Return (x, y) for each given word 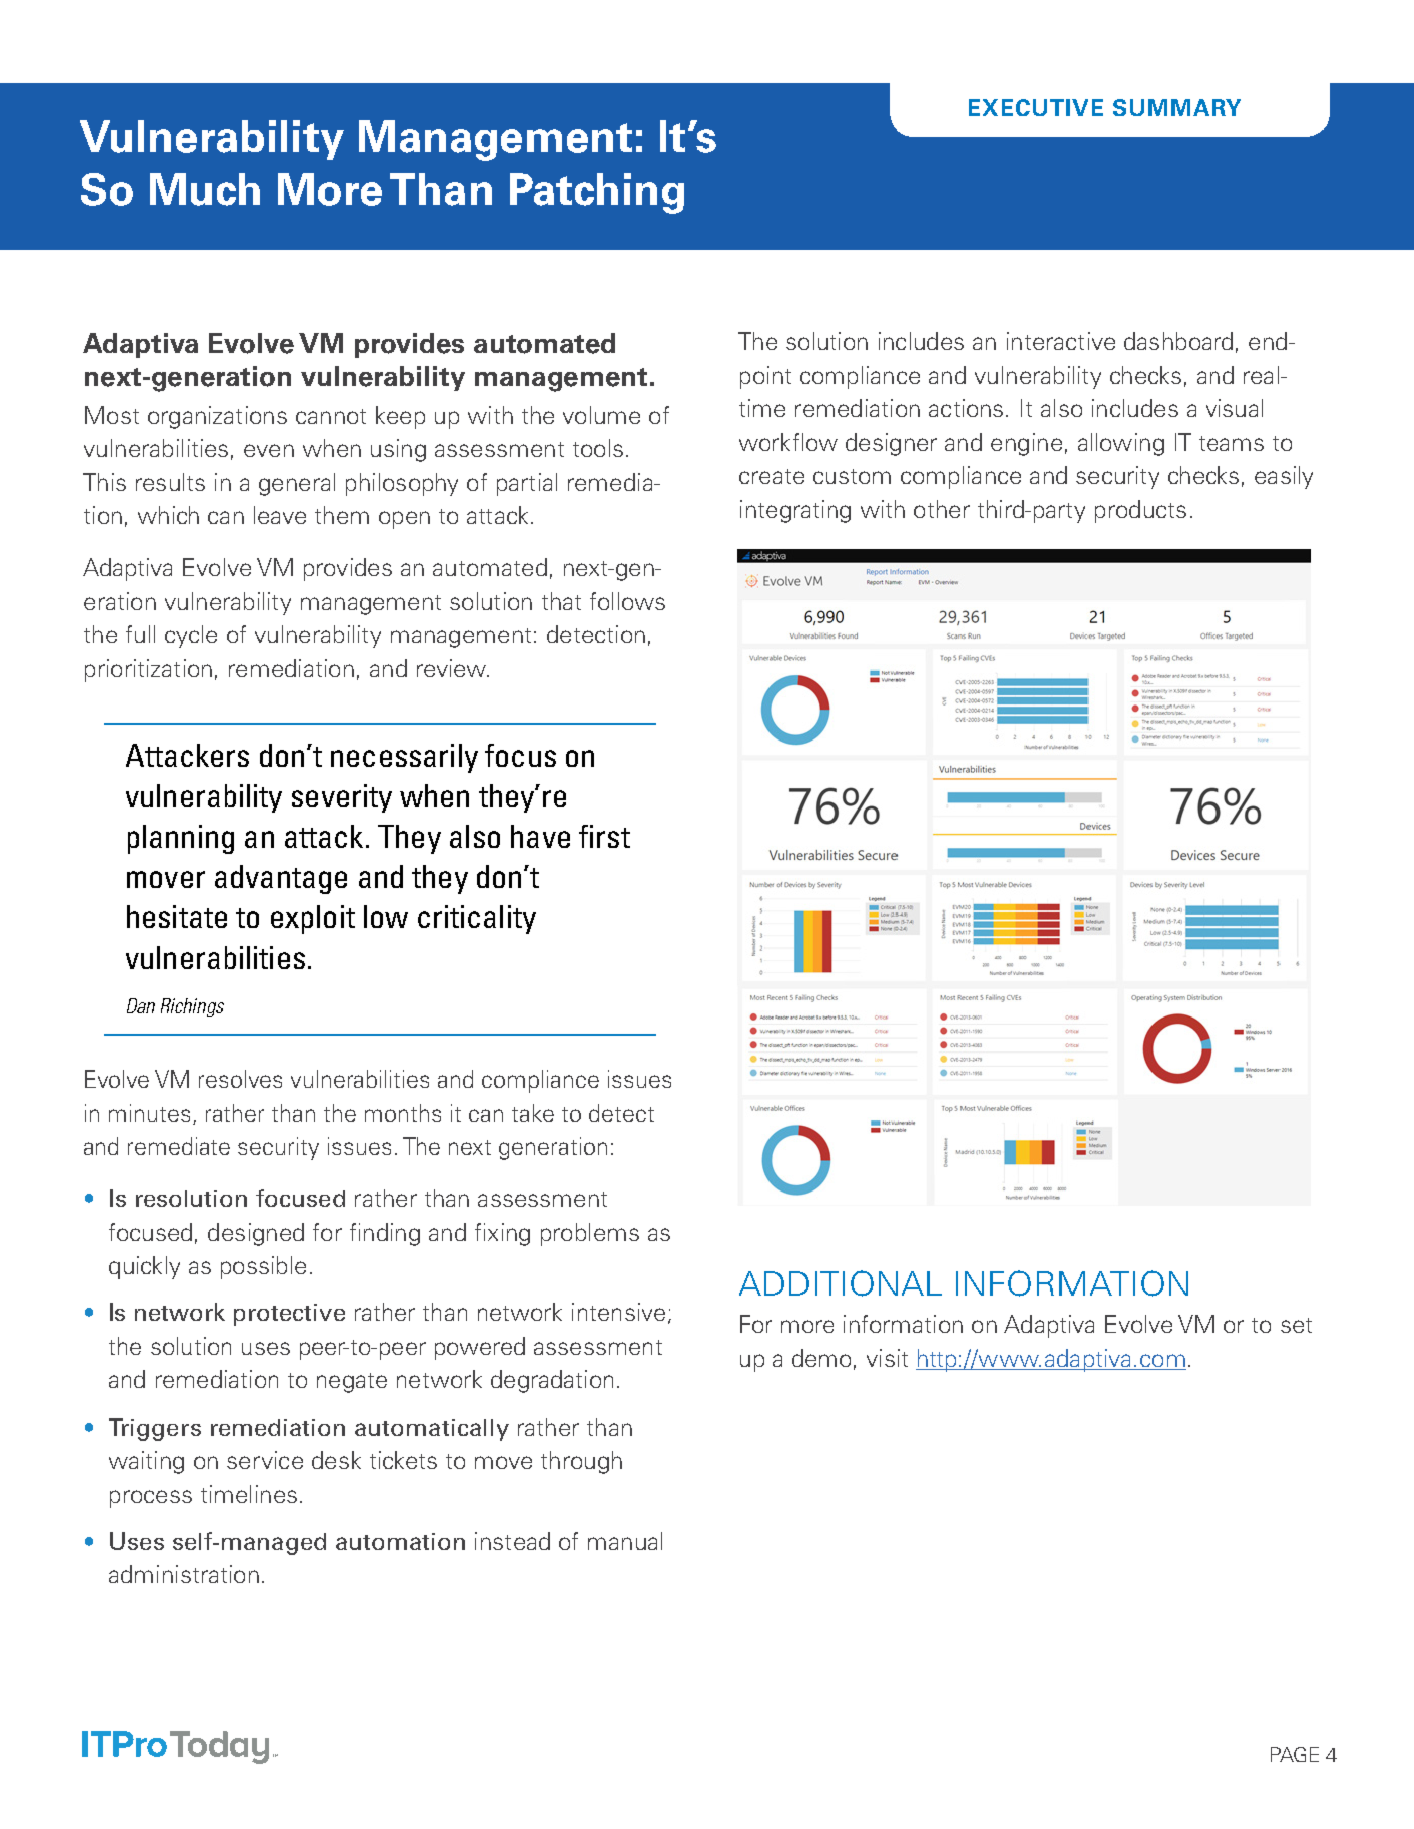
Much (205, 189)
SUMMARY (1177, 107)
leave (280, 515)
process (151, 1499)
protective (289, 1315)
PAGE (1295, 1754)
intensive (618, 1312)
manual (625, 1541)
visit (887, 1358)
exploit (313, 919)
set (1296, 1325)
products (1140, 511)
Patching (597, 193)
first (604, 836)
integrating (795, 511)
